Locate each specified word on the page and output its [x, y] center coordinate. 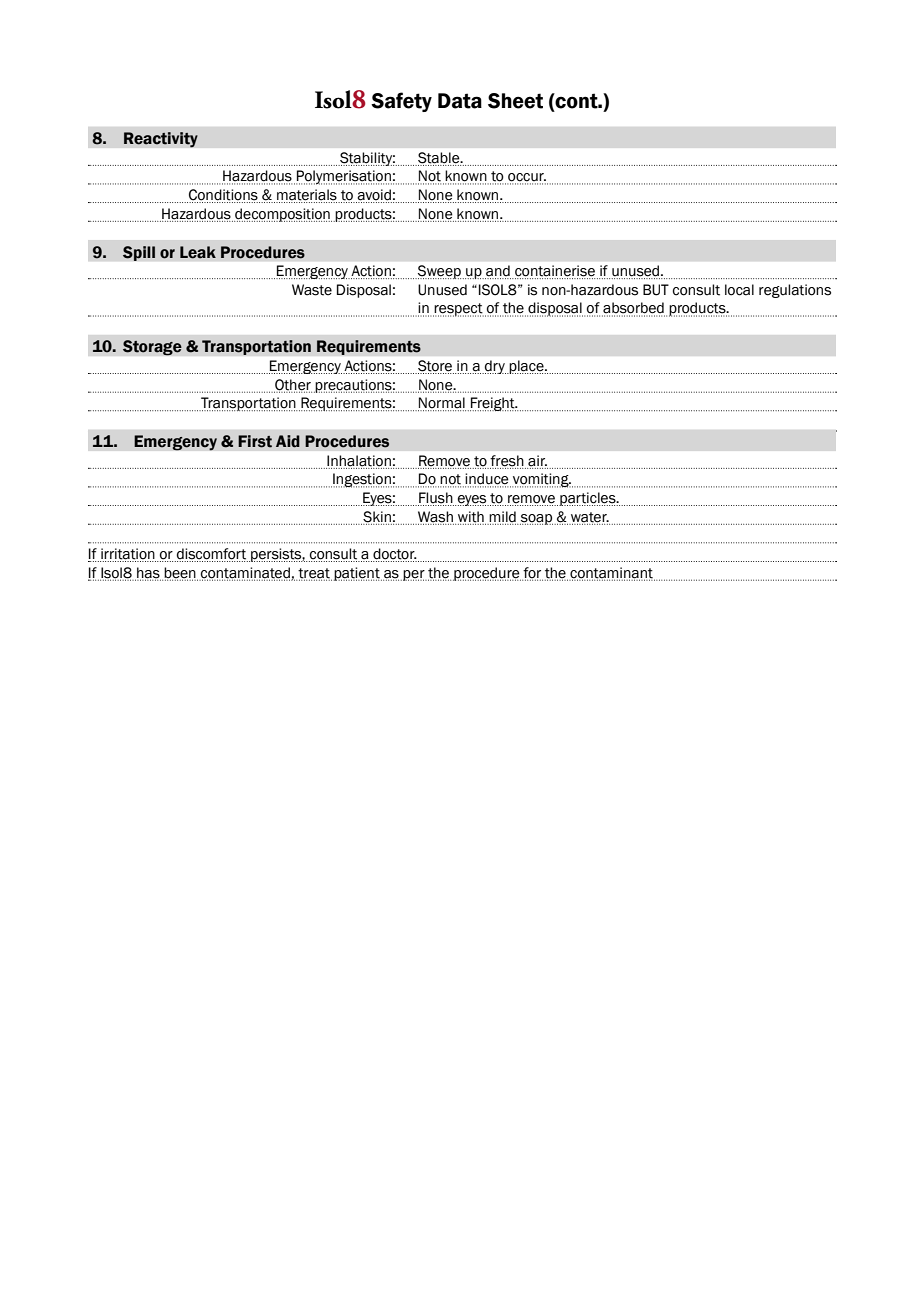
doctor [394, 555]
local [739, 290]
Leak [198, 252]
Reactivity [161, 140]
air [537, 461]
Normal [442, 404]
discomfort [211, 555]
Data [460, 101]
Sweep [438, 272]
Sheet [515, 101]
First [255, 441]
